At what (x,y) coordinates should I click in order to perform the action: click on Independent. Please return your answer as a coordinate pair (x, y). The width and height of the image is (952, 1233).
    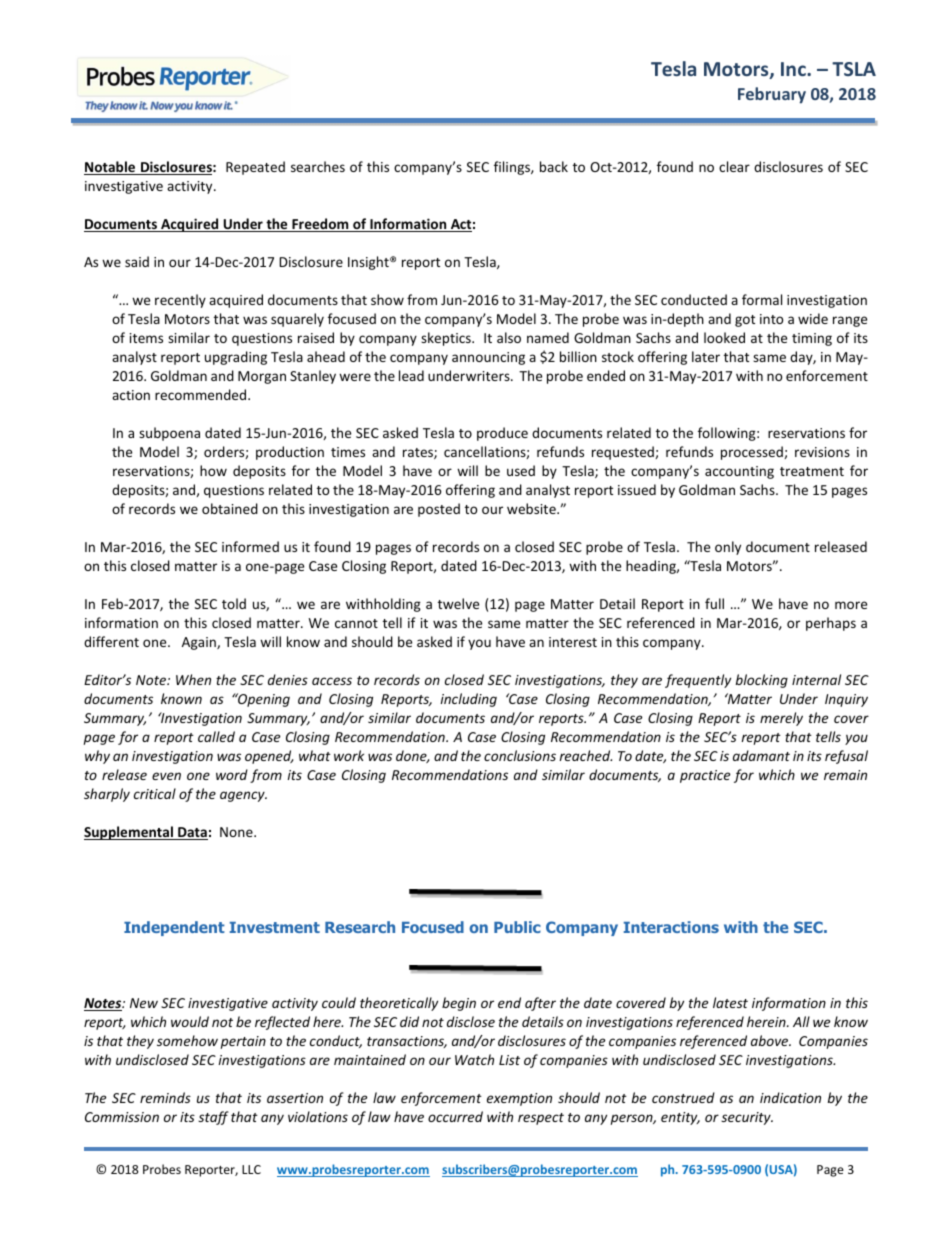
    Looking at the image, I should click on (174, 928).
